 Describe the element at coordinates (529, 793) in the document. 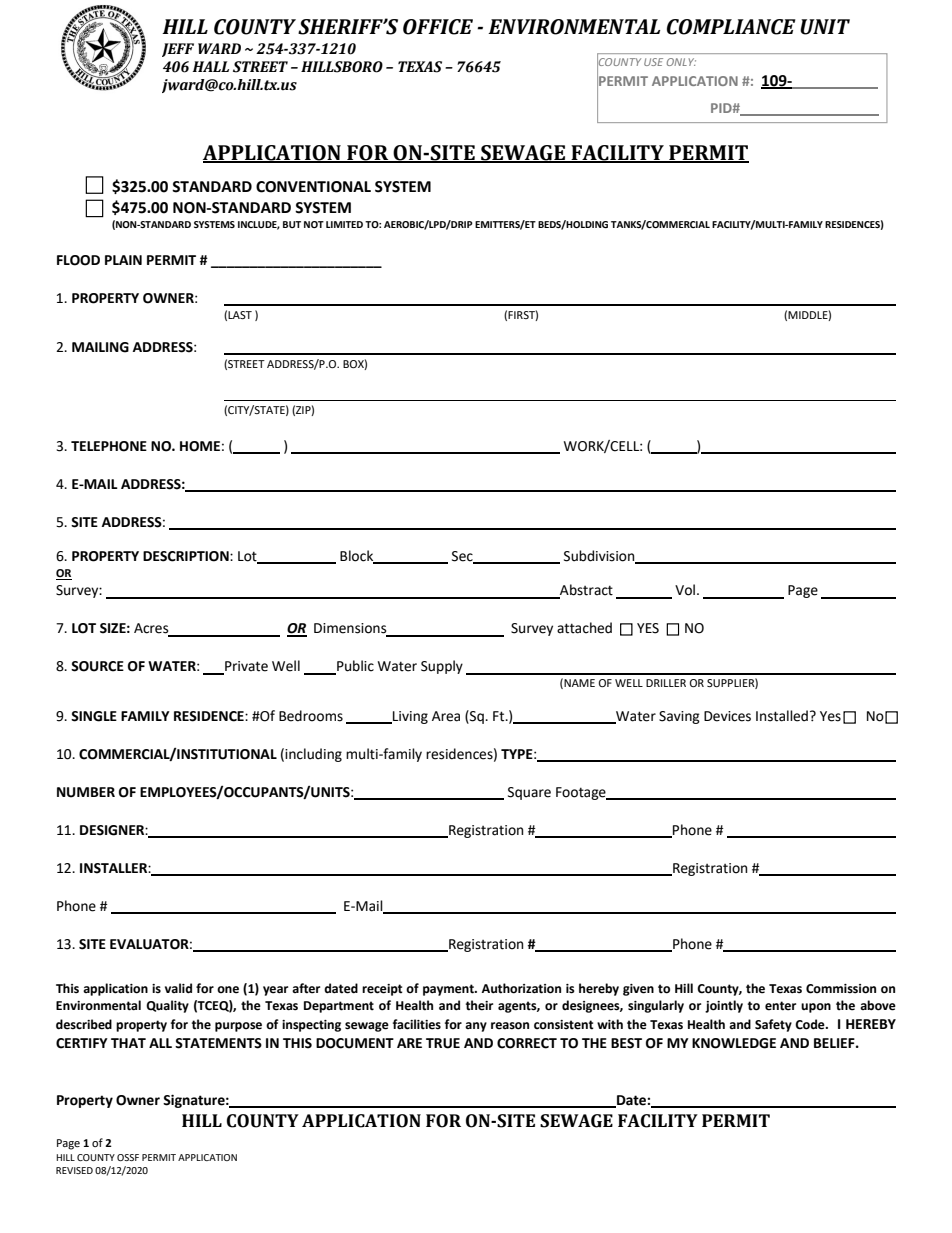

I see `Square` at that location.
